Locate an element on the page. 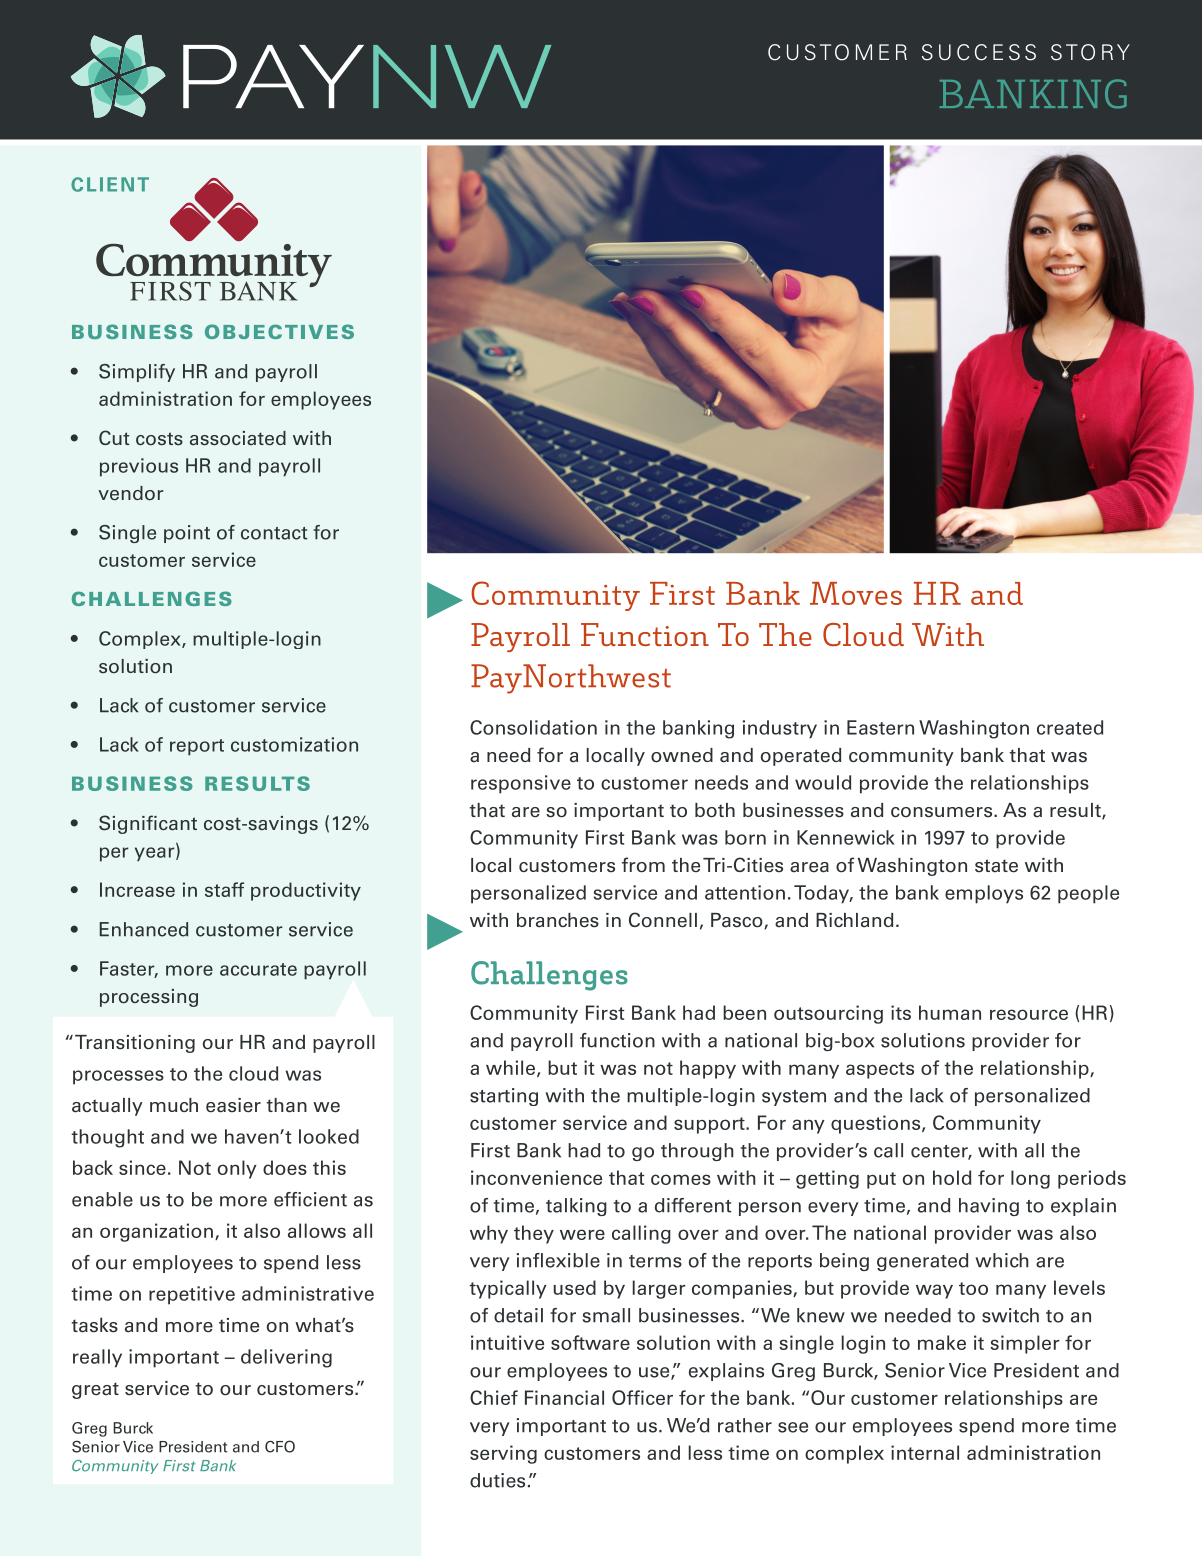 Image resolution: width=1202 pixels, height=1556 pixels. from is located at coordinates (643, 865).
